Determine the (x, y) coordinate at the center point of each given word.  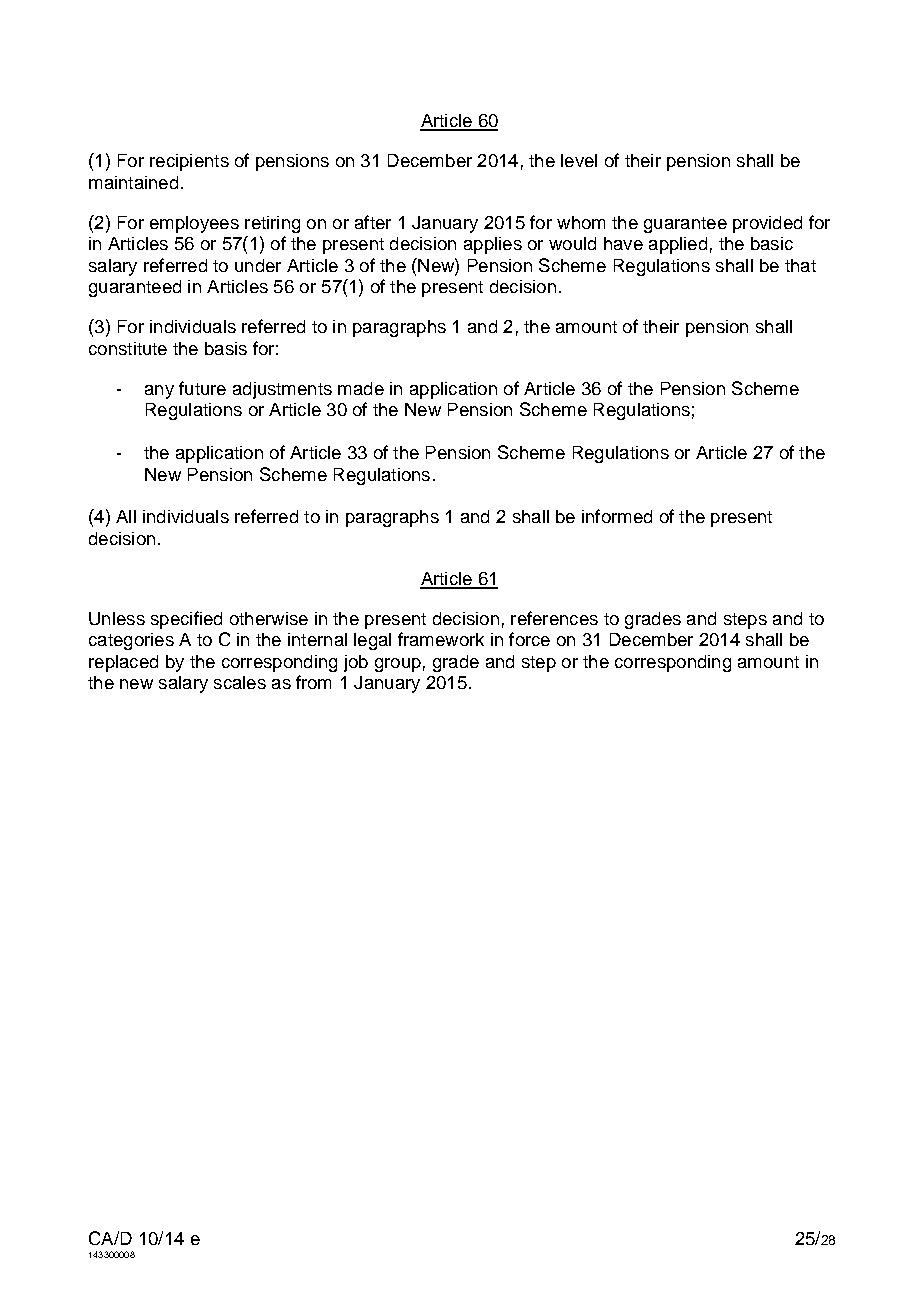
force (529, 639)
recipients (189, 162)
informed (617, 516)
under (258, 265)
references (554, 618)
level (579, 160)
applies (493, 245)
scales (240, 682)
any (159, 392)
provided (767, 224)
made (361, 388)
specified (186, 620)
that (800, 265)
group (398, 665)
